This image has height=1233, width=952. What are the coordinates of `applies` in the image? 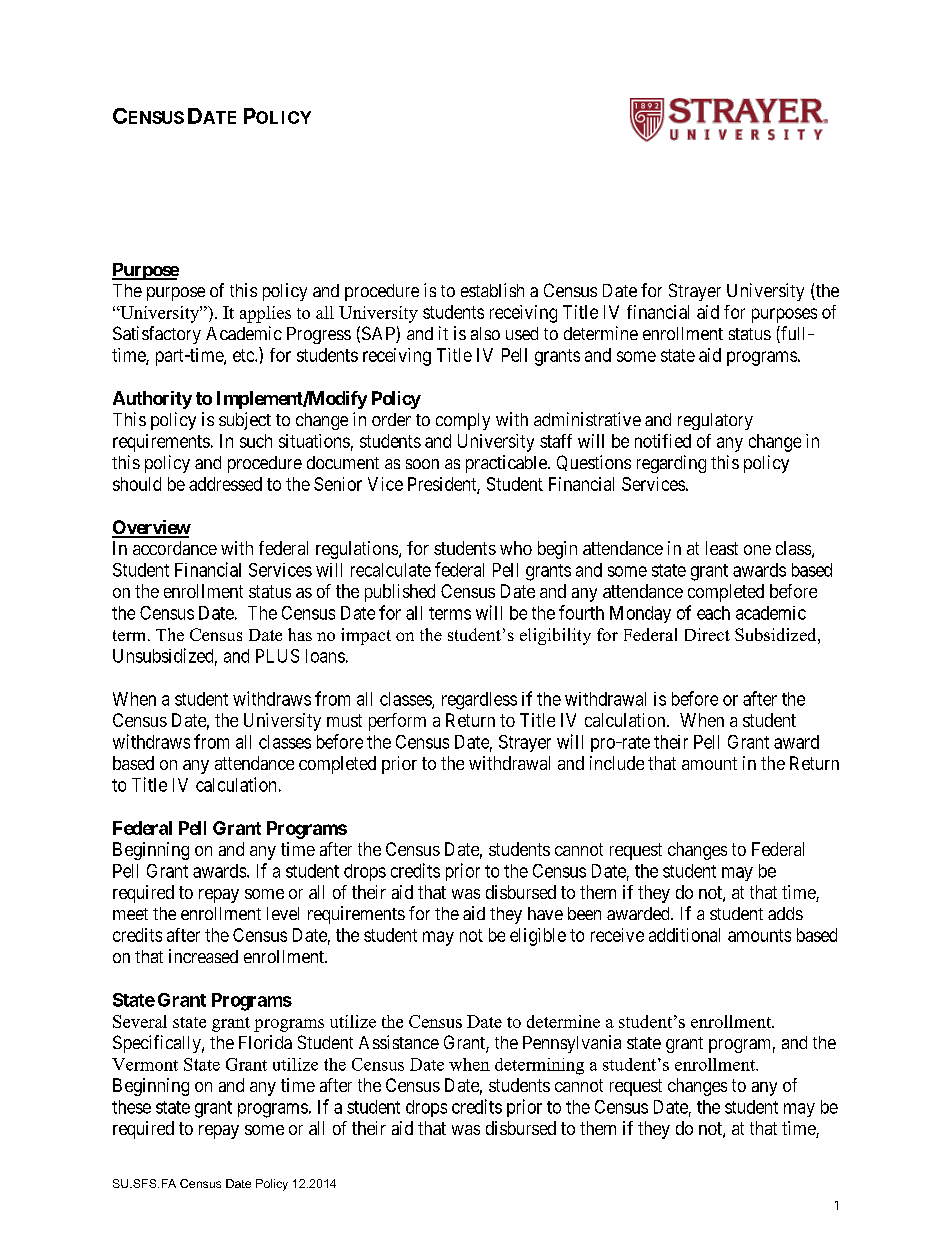 It's located at (265, 314).
